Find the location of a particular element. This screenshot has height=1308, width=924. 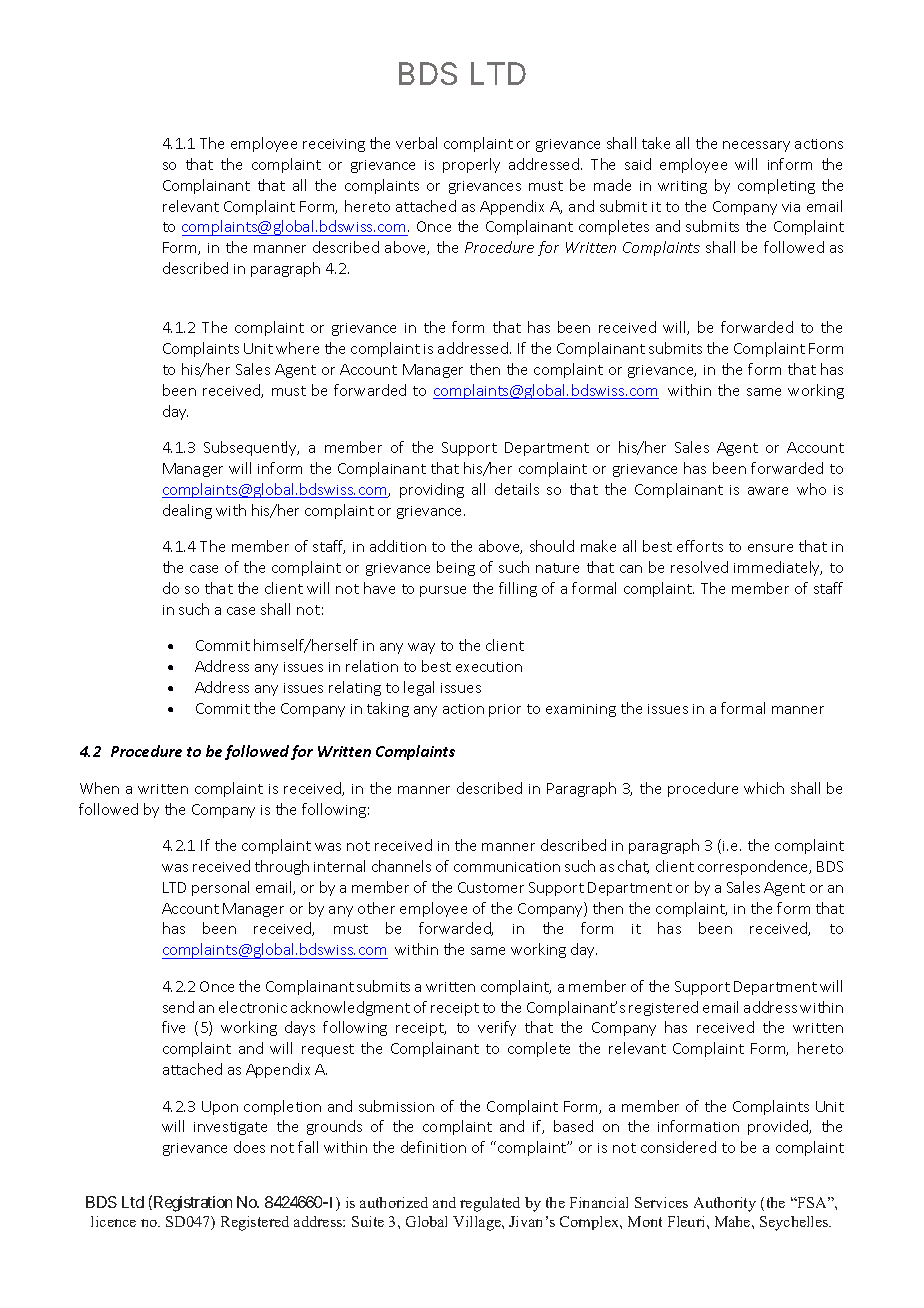

receiving is located at coordinates (334, 145).
